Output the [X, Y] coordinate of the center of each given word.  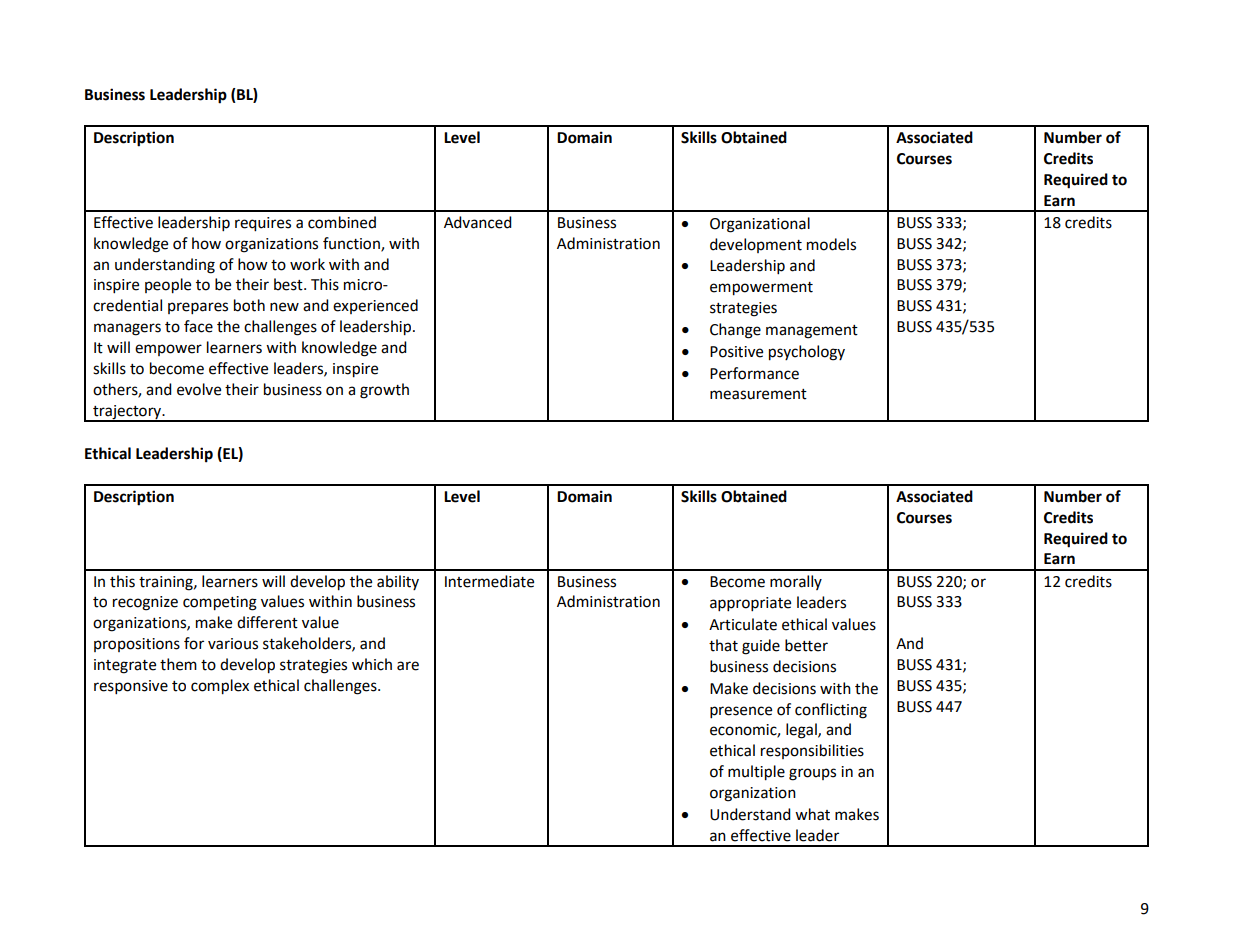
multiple [756, 773]
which [372, 664]
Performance [754, 373]
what [812, 814]
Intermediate [489, 581]
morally [796, 582]
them [178, 664]
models [831, 244]
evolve [199, 389]
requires [263, 224]
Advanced [478, 222]
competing [220, 603]
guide [761, 647]
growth [384, 391]
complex [220, 687]
